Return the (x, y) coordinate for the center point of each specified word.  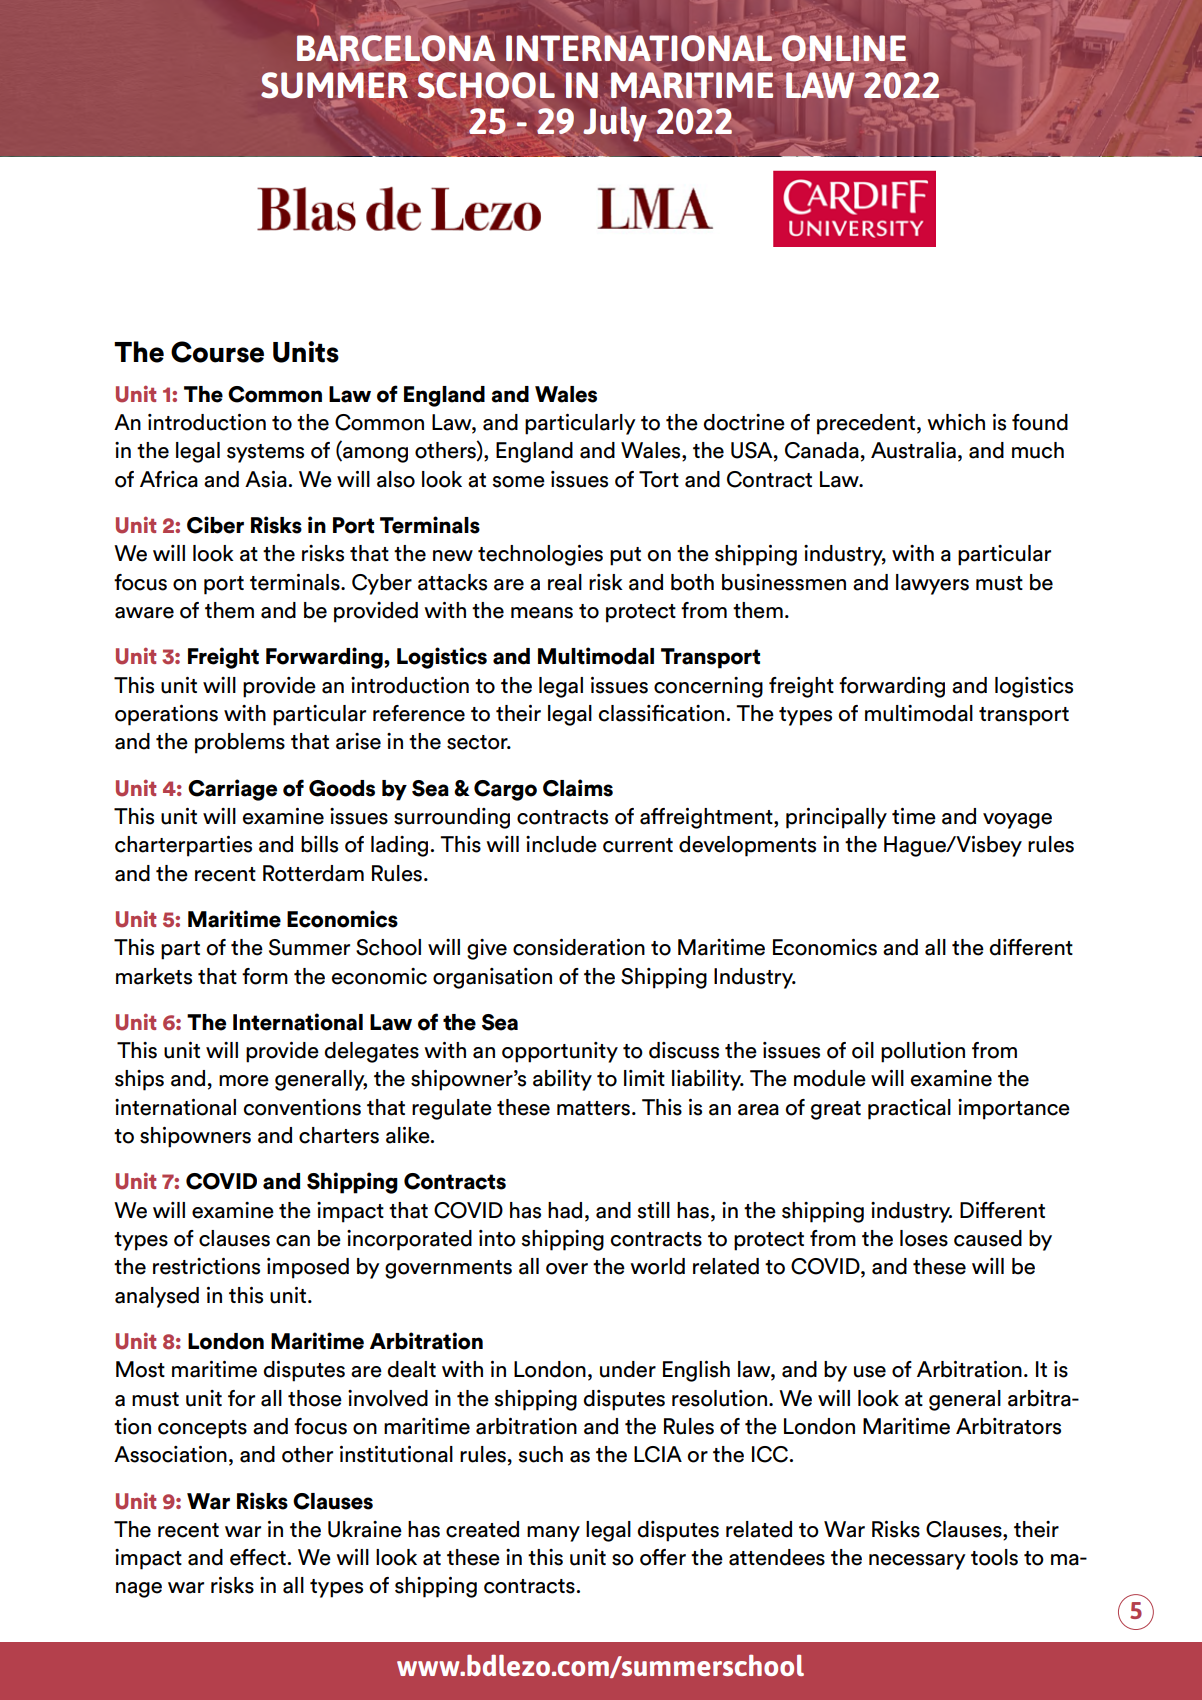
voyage (1017, 821)
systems (265, 453)
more (244, 1081)
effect (258, 1557)
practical (909, 1109)
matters (593, 1108)
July (616, 125)
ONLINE (844, 48)
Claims (578, 788)
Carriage (232, 790)
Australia (913, 450)
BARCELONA (396, 48)
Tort (659, 479)
